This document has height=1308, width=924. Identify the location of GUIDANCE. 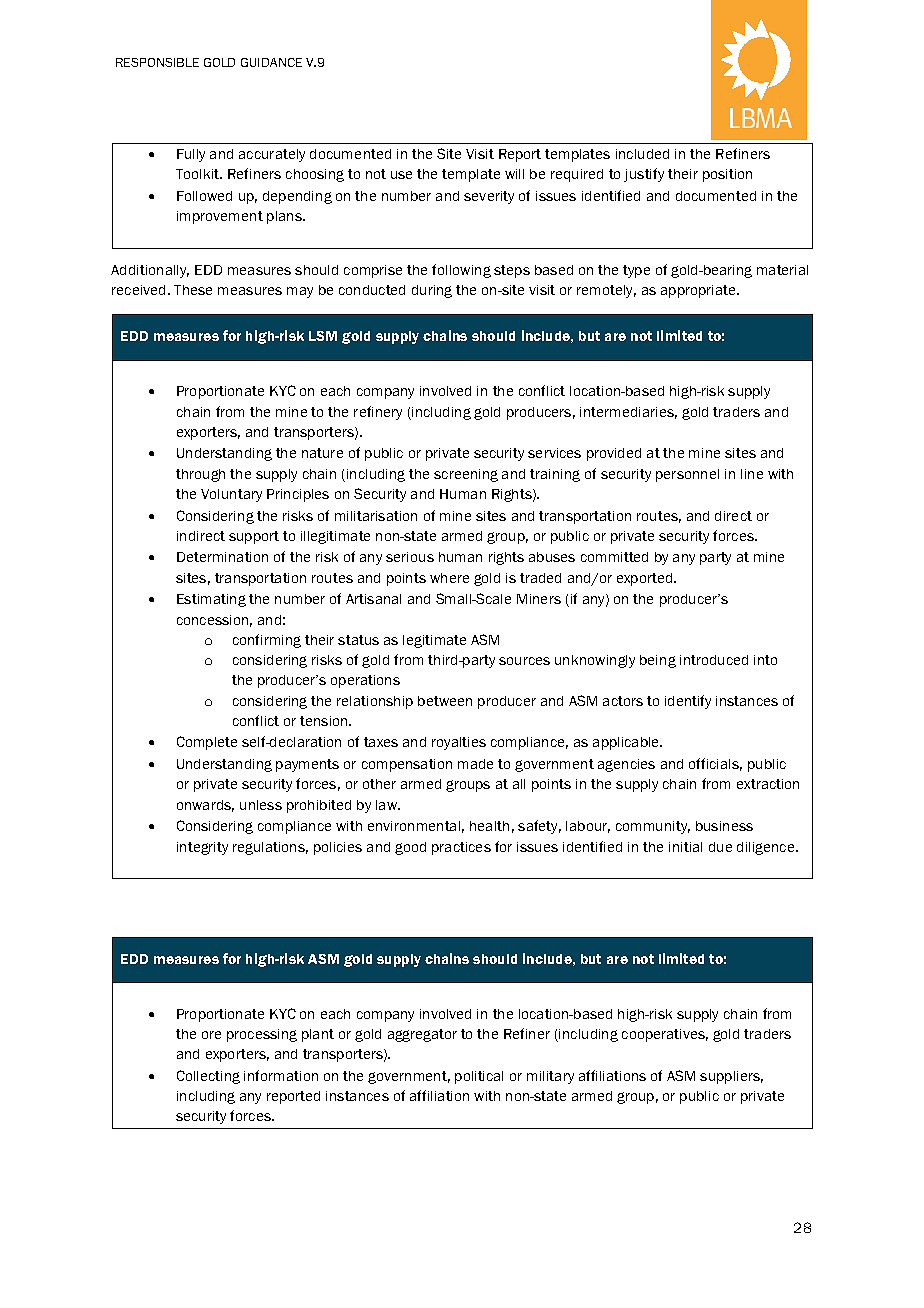
(271, 62).
